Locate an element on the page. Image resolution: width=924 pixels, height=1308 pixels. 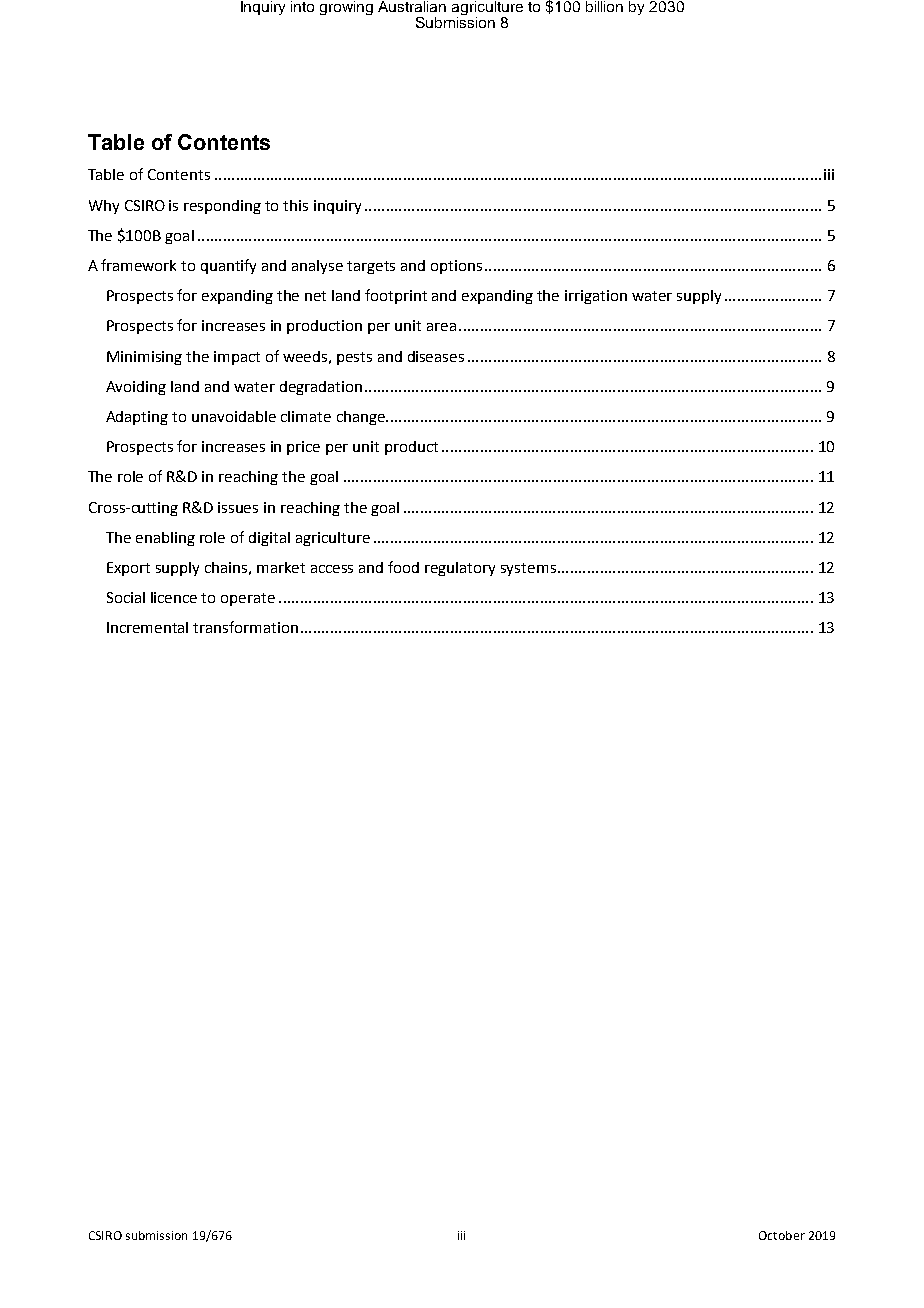
billion is located at coordinates (604, 6).
